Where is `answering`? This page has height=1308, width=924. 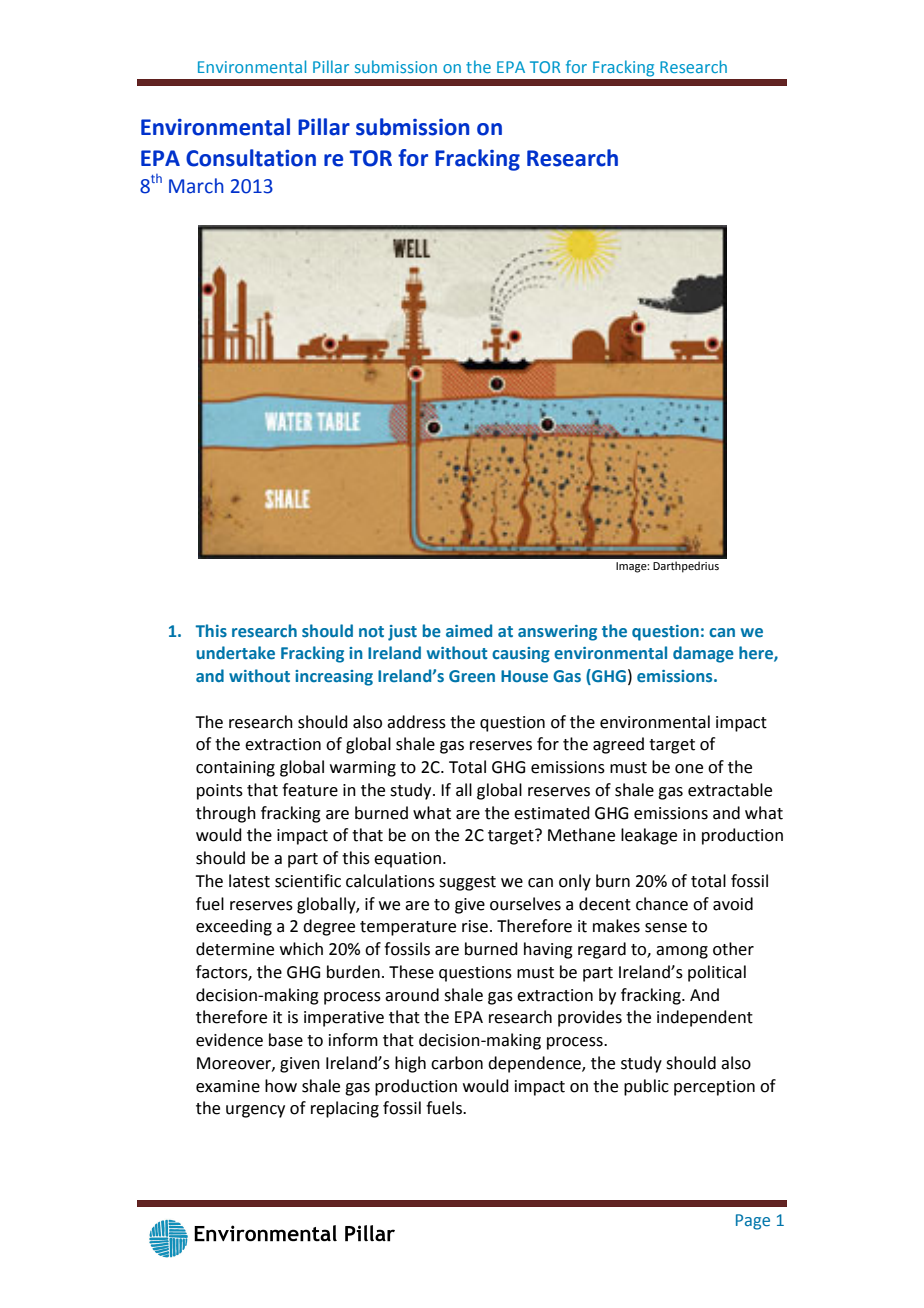
answering is located at coordinates (557, 633).
